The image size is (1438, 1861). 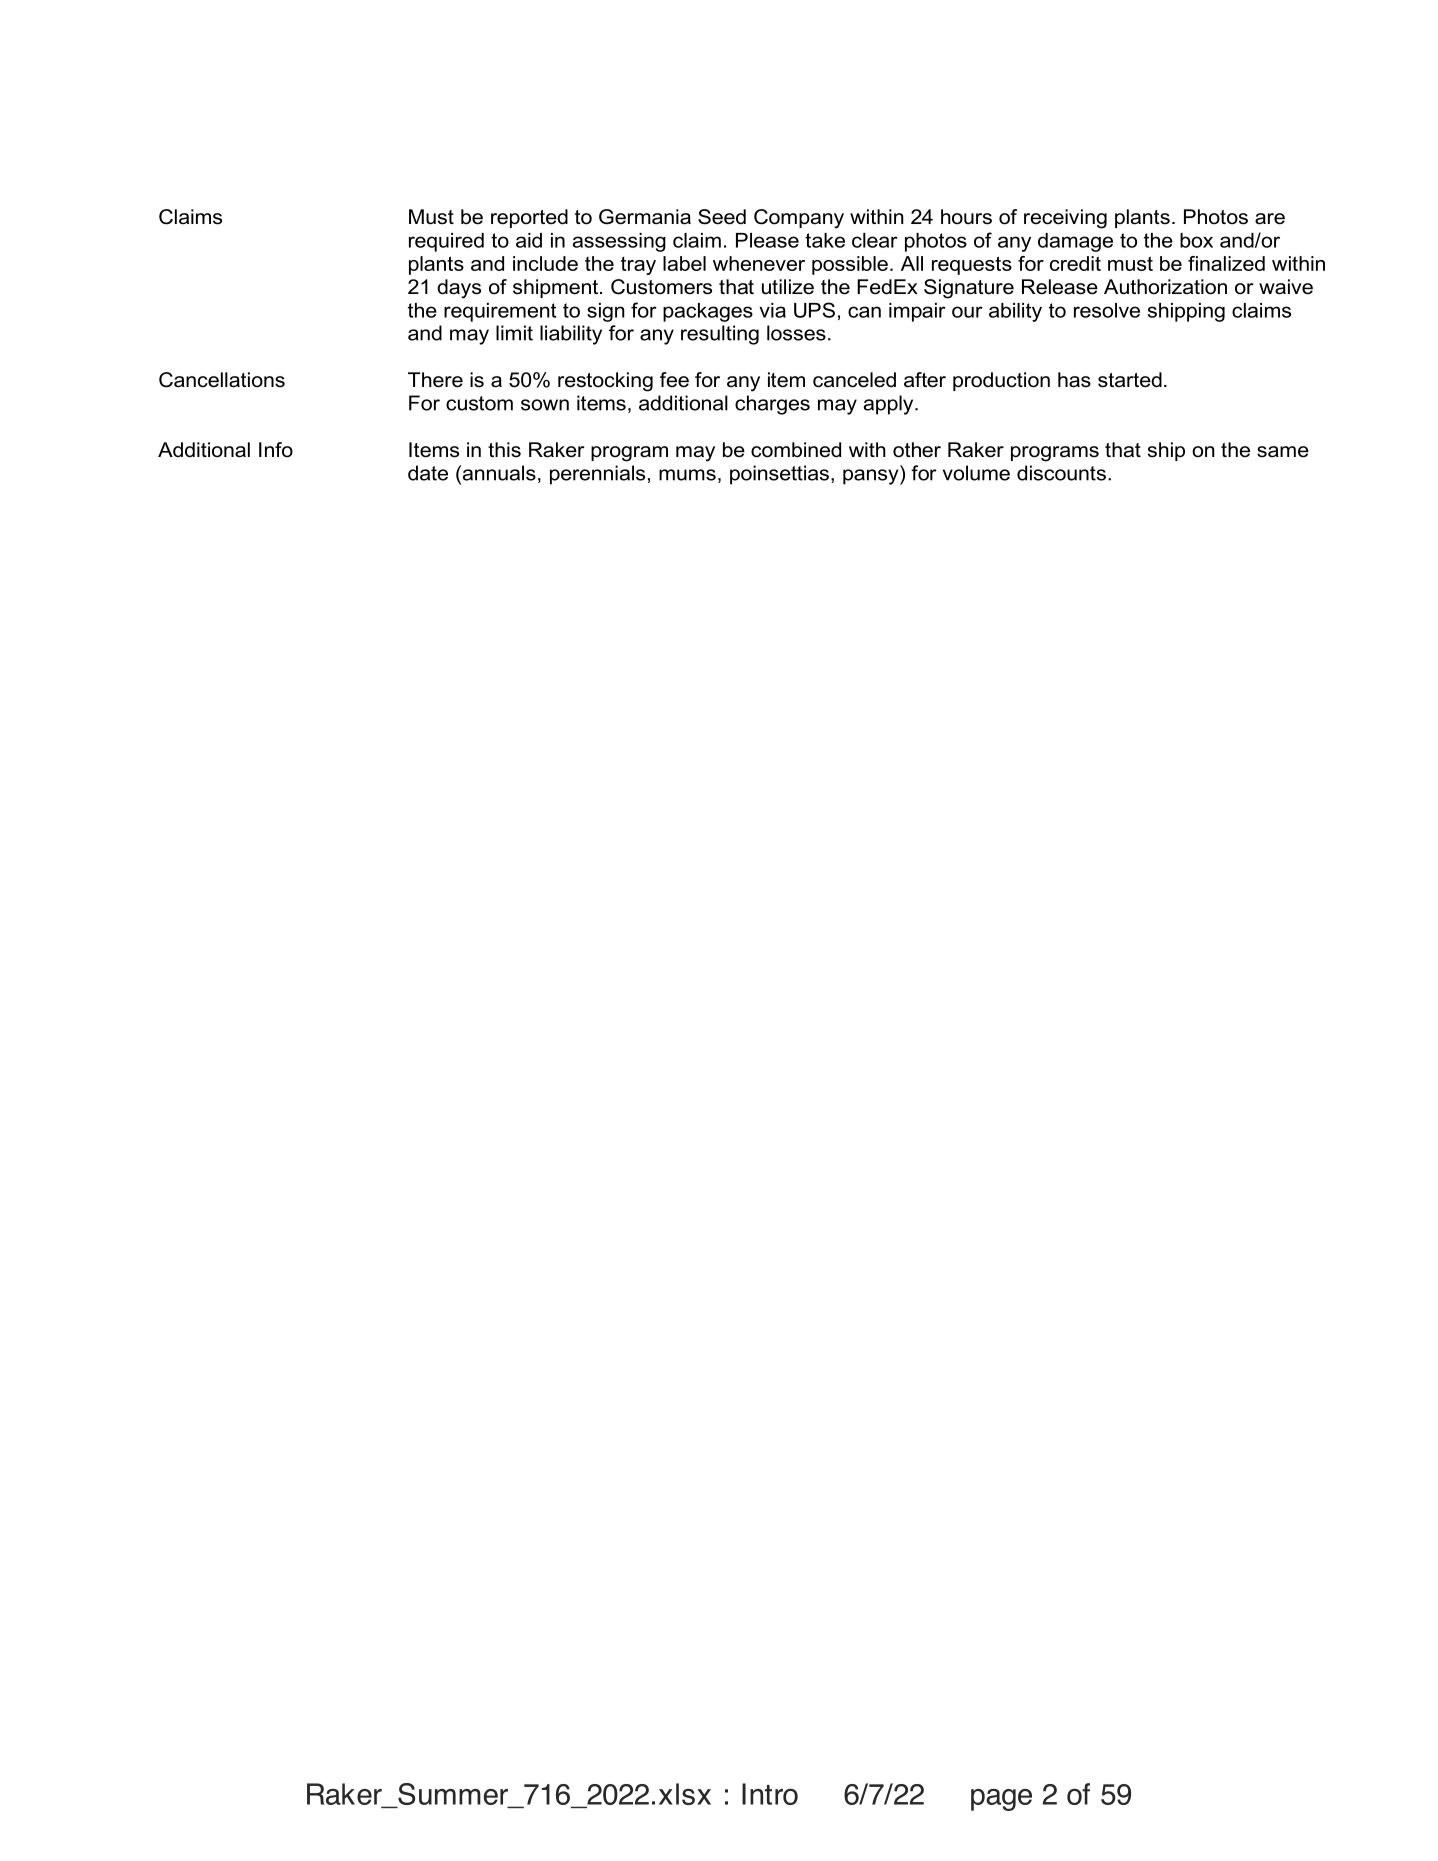 I want to click on poinsettias, so click(x=779, y=475).
